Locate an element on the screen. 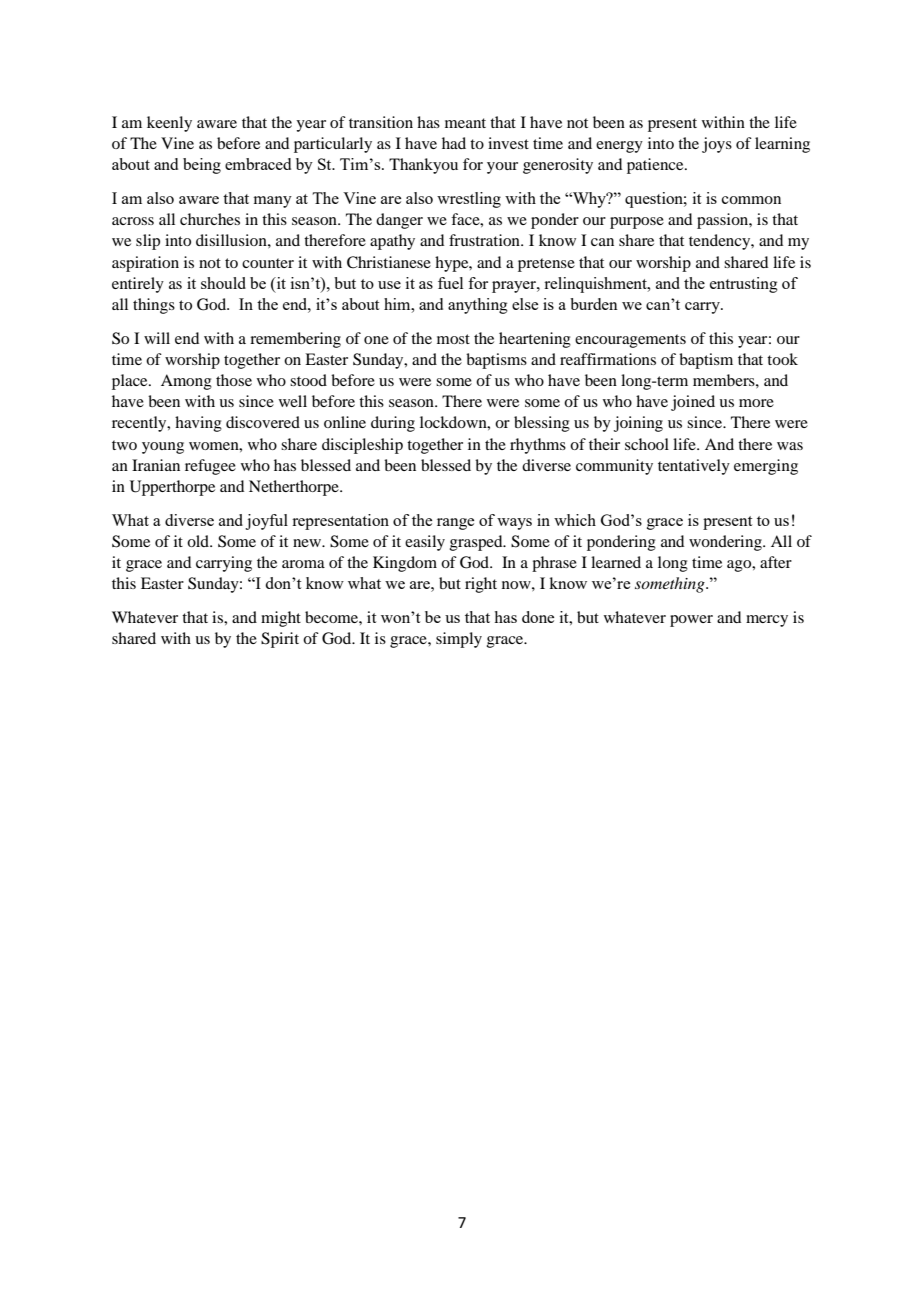  had is located at coordinates (454, 143).
